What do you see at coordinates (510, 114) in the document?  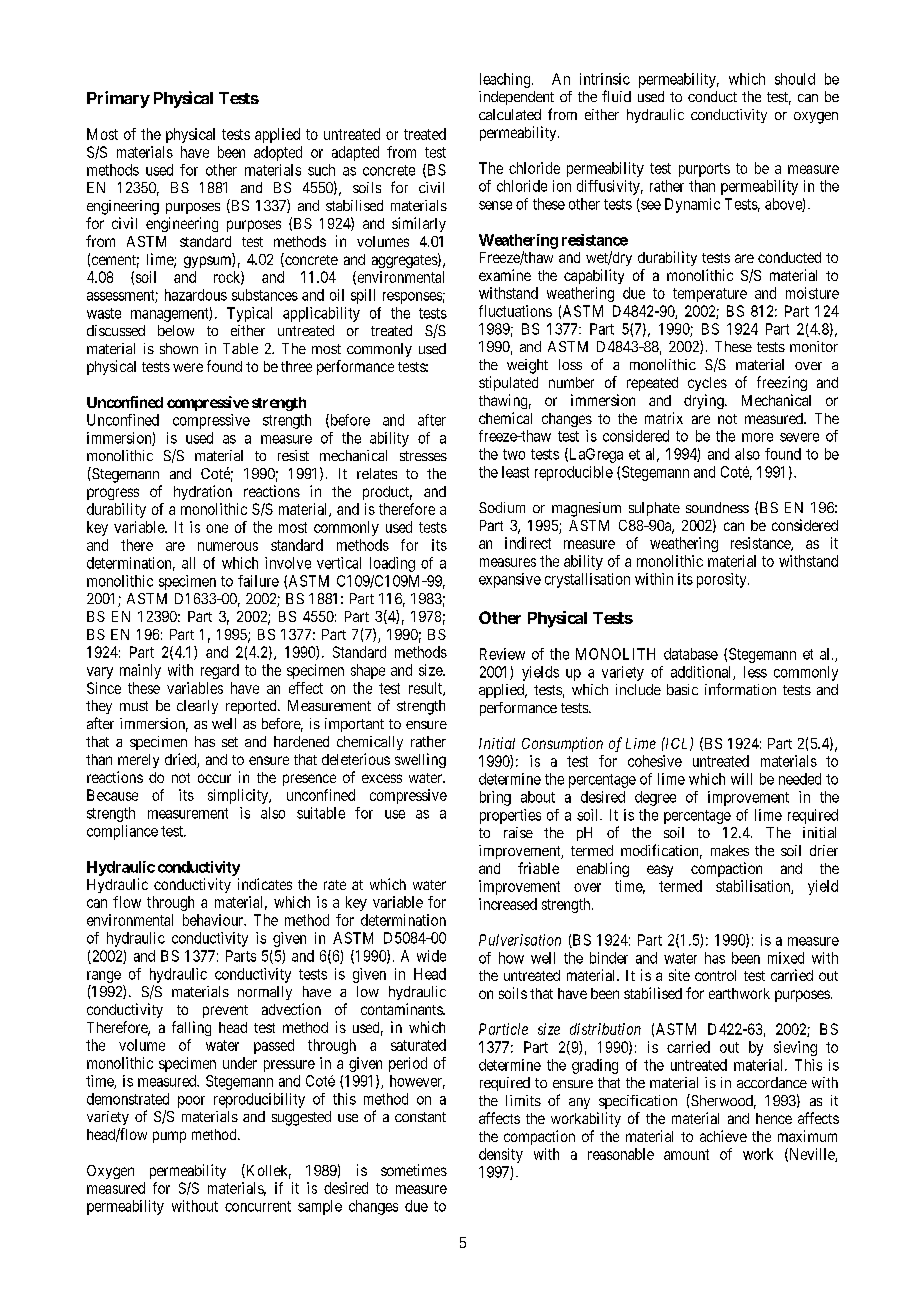 I see `calculated` at bounding box center [510, 114].
